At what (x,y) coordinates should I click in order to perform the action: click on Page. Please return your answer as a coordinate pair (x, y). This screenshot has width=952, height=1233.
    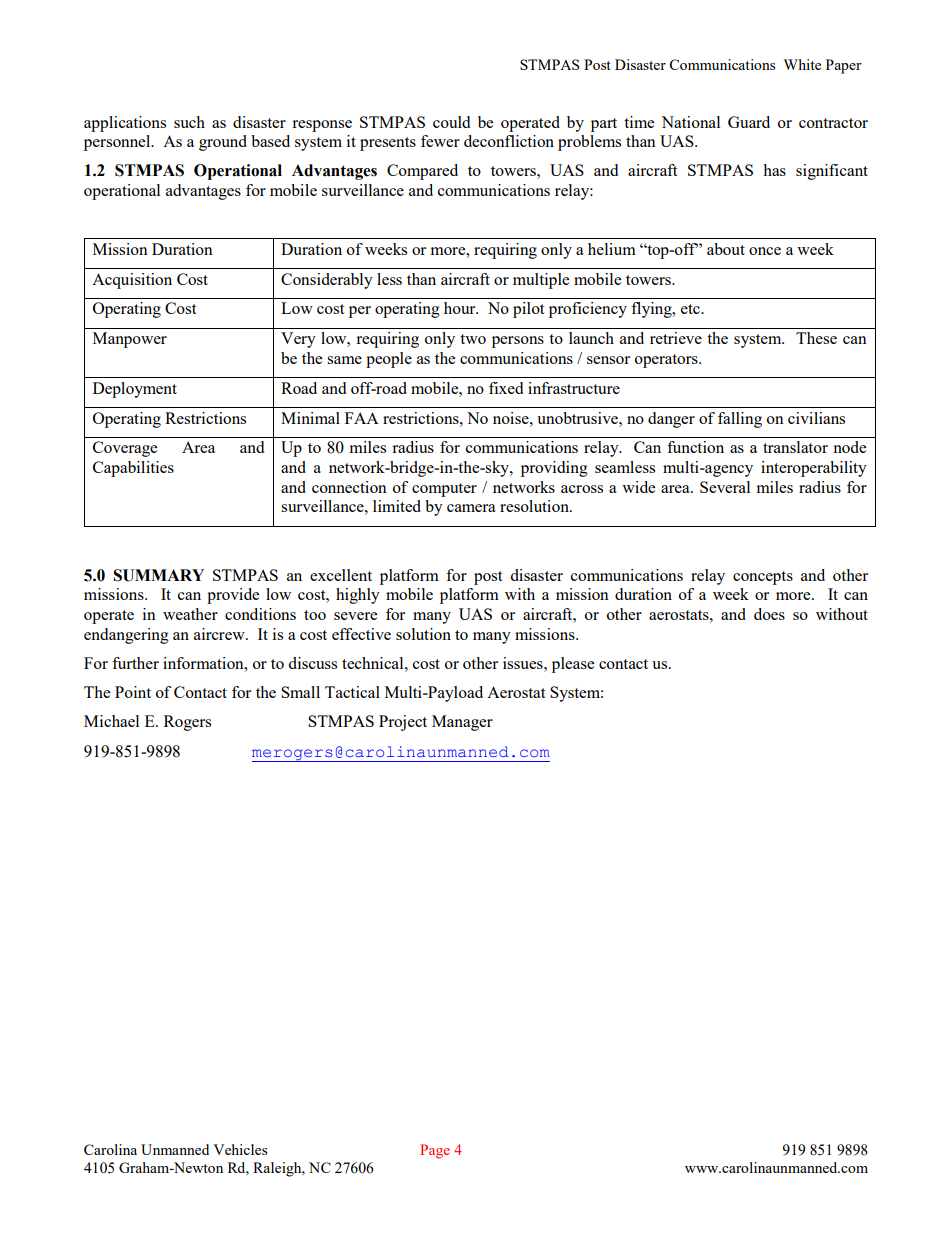
    Looking at the image, I should click on (435, 1151).
